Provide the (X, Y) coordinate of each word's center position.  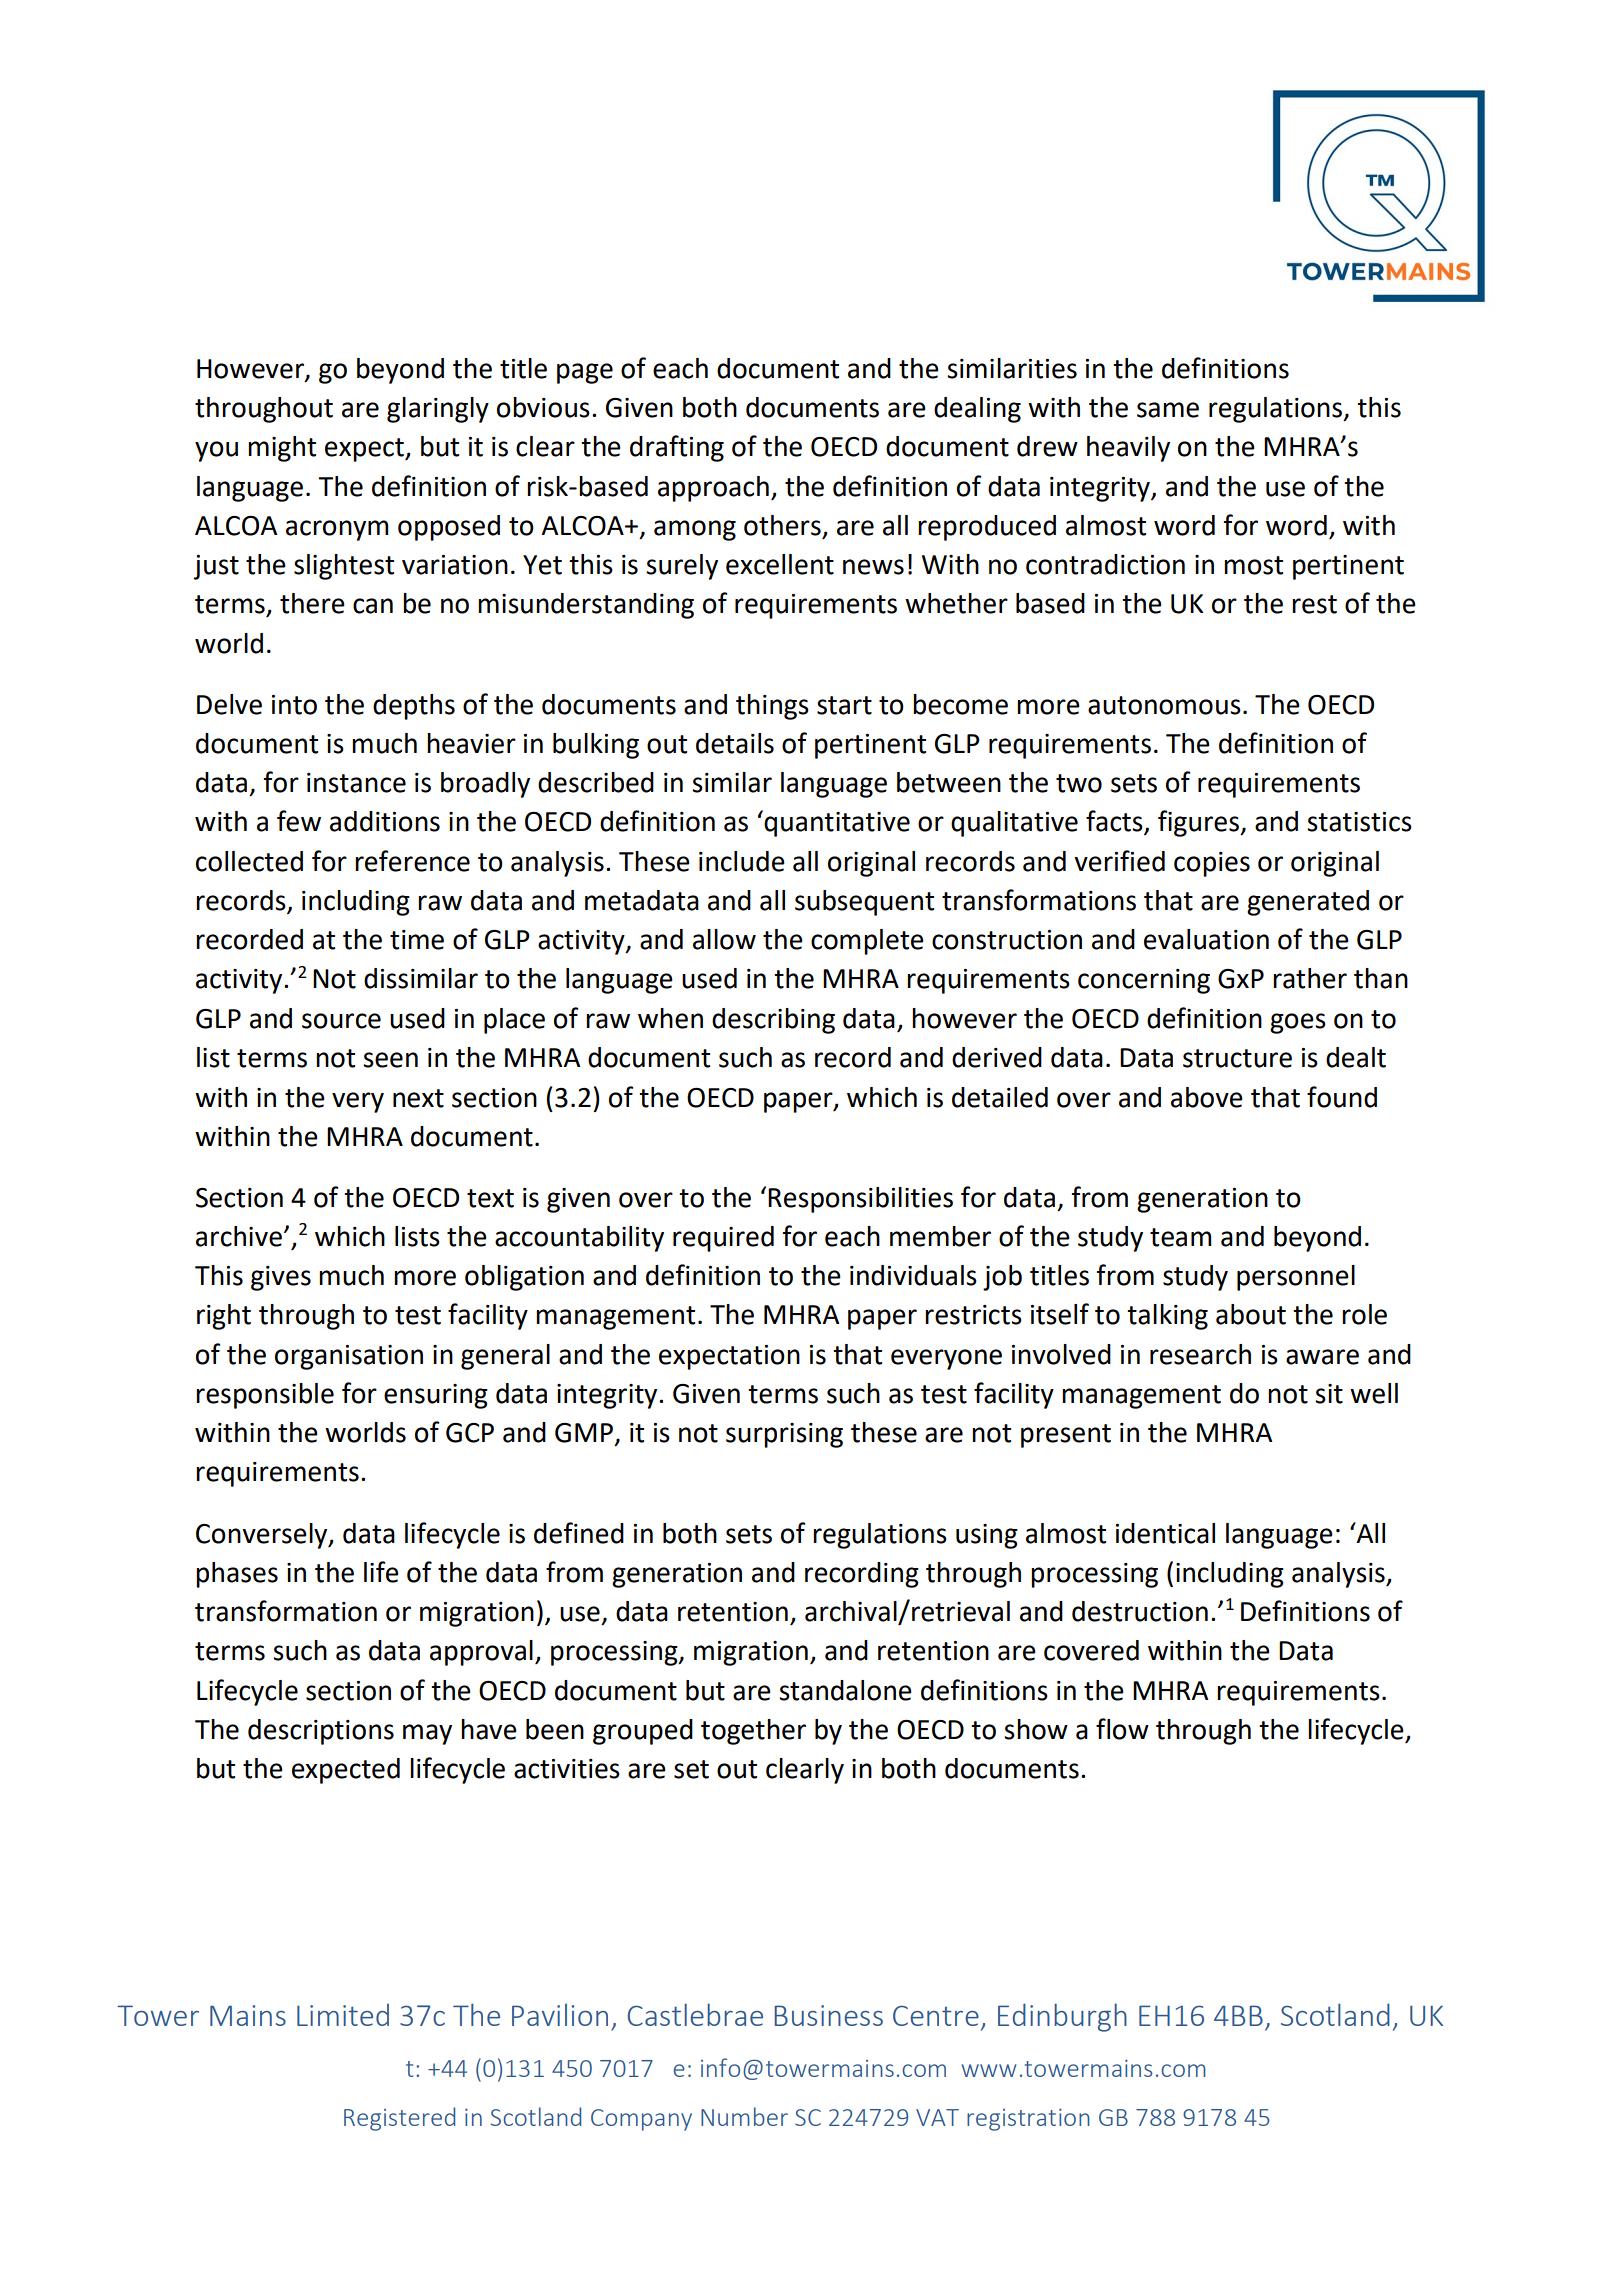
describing (773, 1021)
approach (713, 489)
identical (1165, 1533)
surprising (784, 1435)
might (282, 449)
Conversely (263, 1536)
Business (829, 2015)
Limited (343, 2015)
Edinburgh (1062, 2017)
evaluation (1206, 939)
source (341, 1021)
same (1168, 410)
